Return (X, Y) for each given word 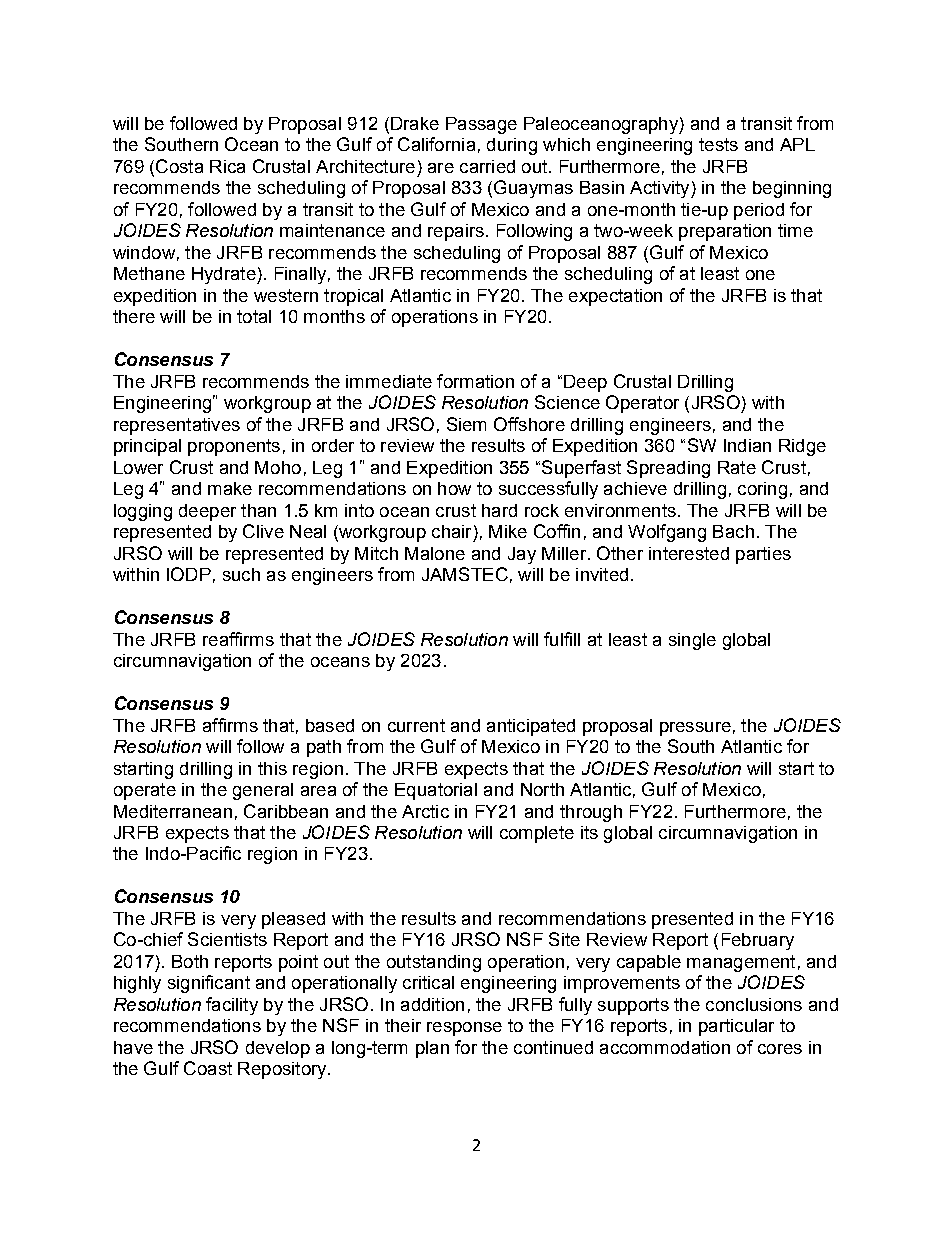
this (272, 768)
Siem (466, 424)
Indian (747, 445)
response (464, 1029)
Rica (227, 166)
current (416, 725)
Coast (208, 1068)
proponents (234, 447)
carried (487, 166)
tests (718, 144)
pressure (695, 729)
